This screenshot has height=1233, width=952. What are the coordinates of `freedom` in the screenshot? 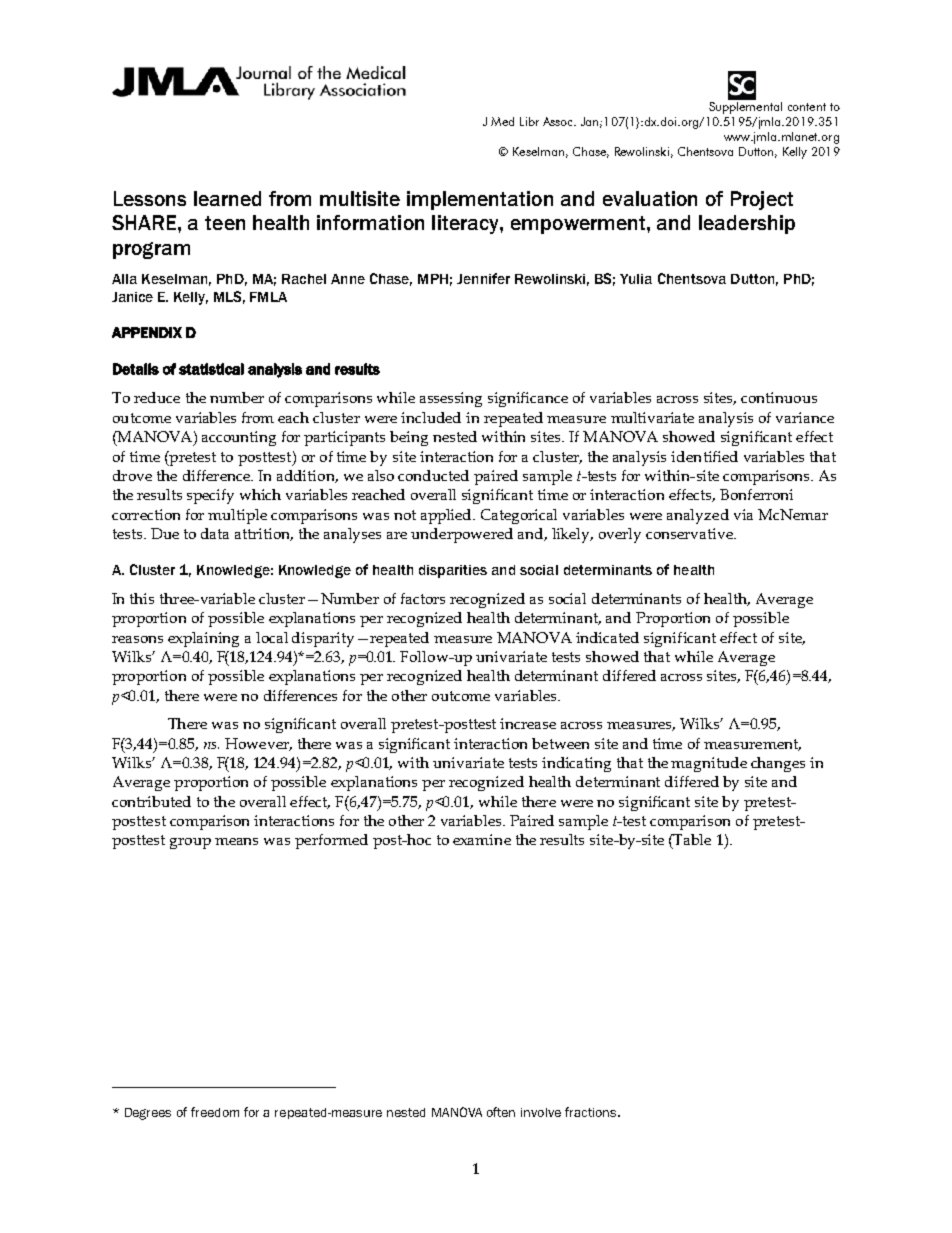 It's located at (215, 1112).
